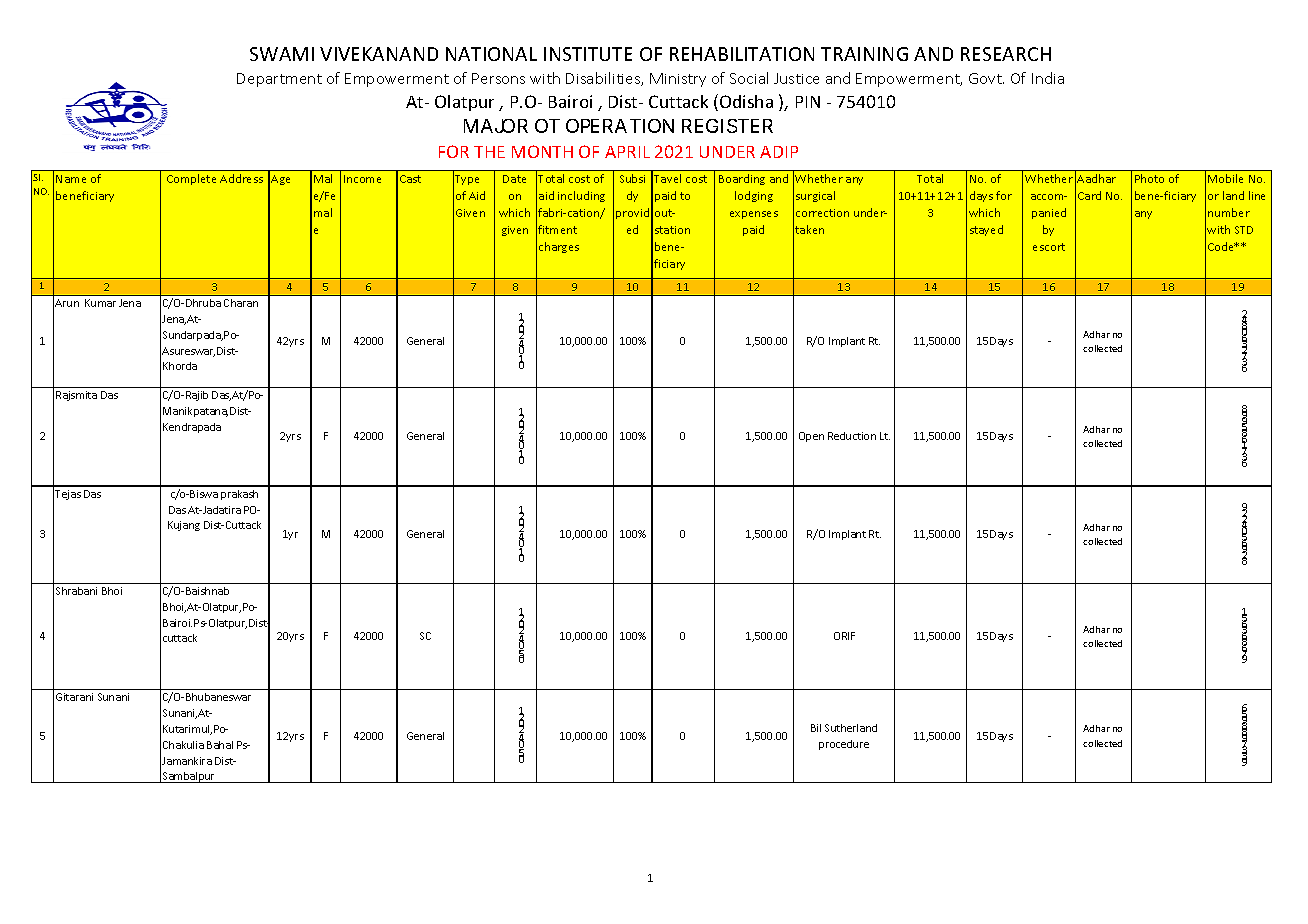 This image has height=924, width=1308. Describe the element at coordinates (844, 745) in the image. I see `procedure` at that location.
